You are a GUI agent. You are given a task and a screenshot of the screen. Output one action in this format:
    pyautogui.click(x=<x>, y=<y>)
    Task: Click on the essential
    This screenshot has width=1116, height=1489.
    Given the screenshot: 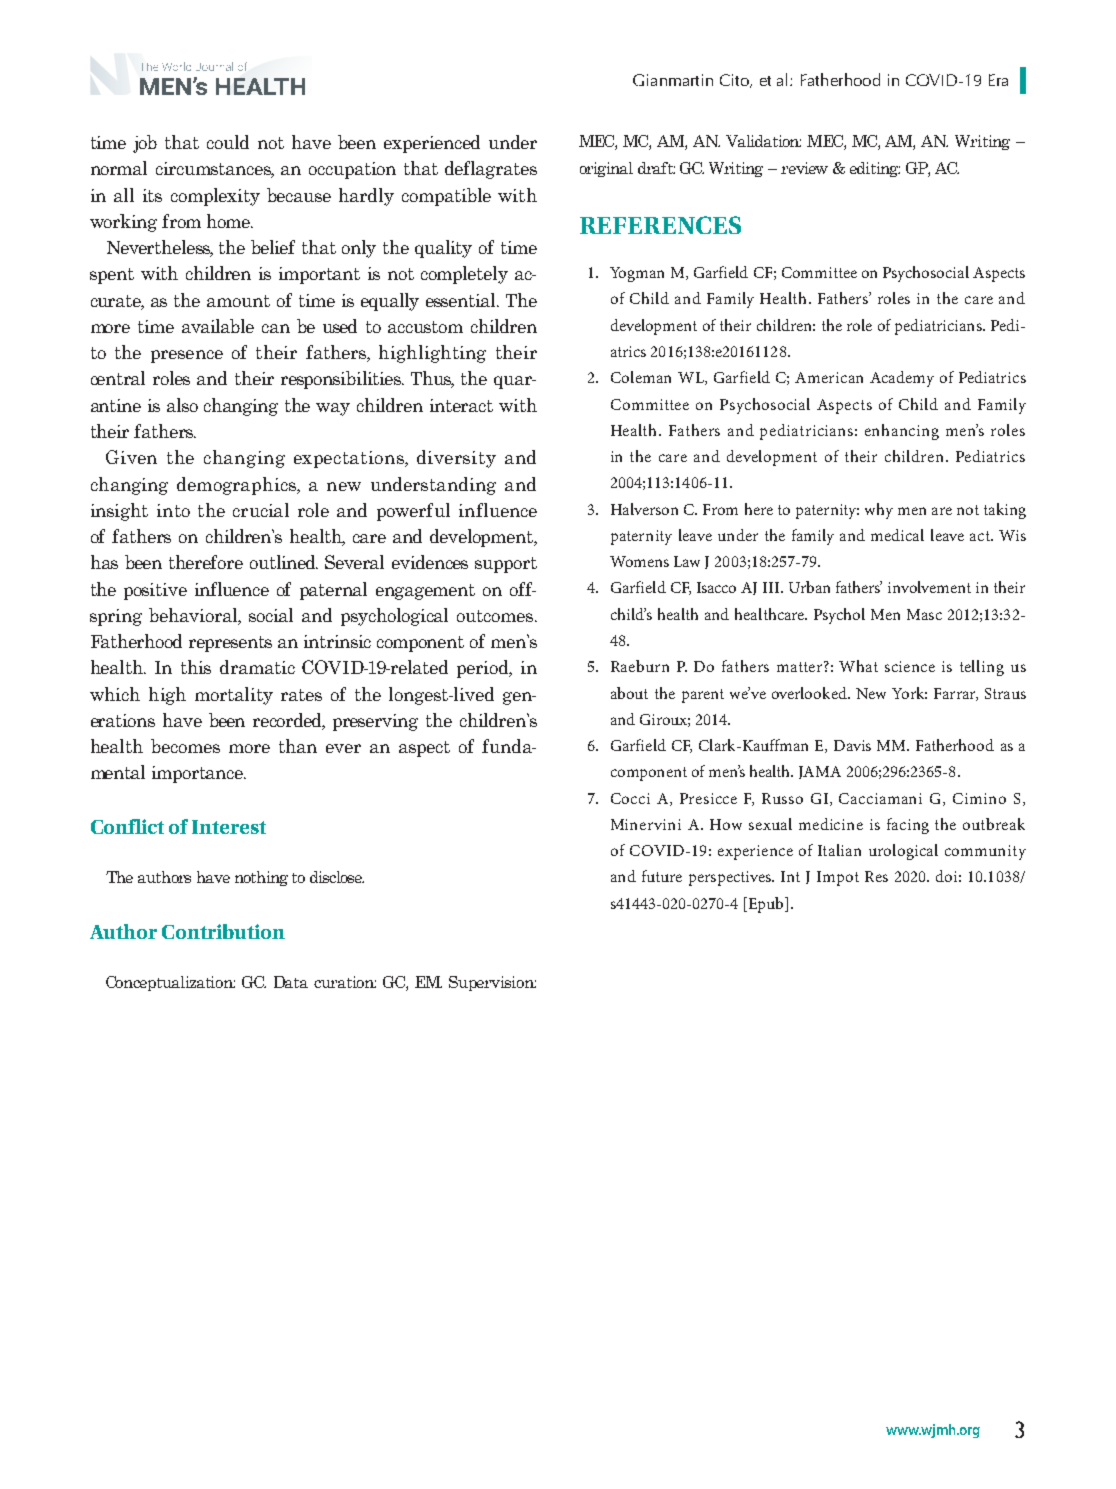 What is the action you would take?
    pyautogui.click(x=462, y=300)
